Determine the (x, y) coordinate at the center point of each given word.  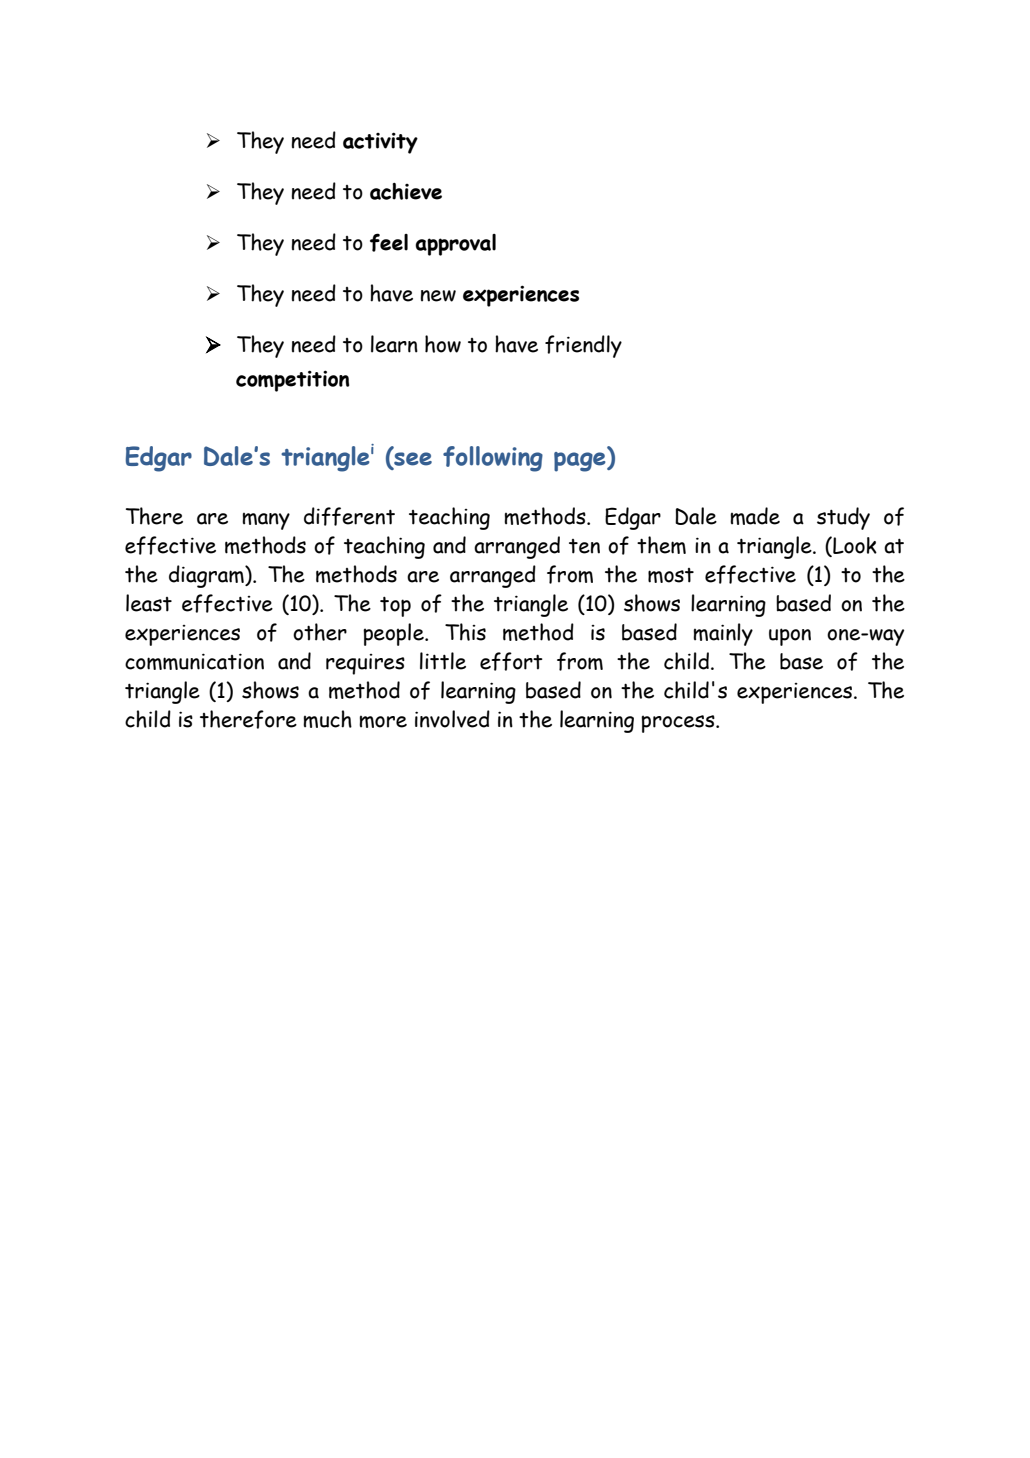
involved (452, 719)
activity (380, 143)
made (755, 516)
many (266, 521)
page (581, 462)
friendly (583, 346)
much (327, 719)
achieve (406, 191)
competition (292, 381)
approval (455, 245)
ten (584, 546)
